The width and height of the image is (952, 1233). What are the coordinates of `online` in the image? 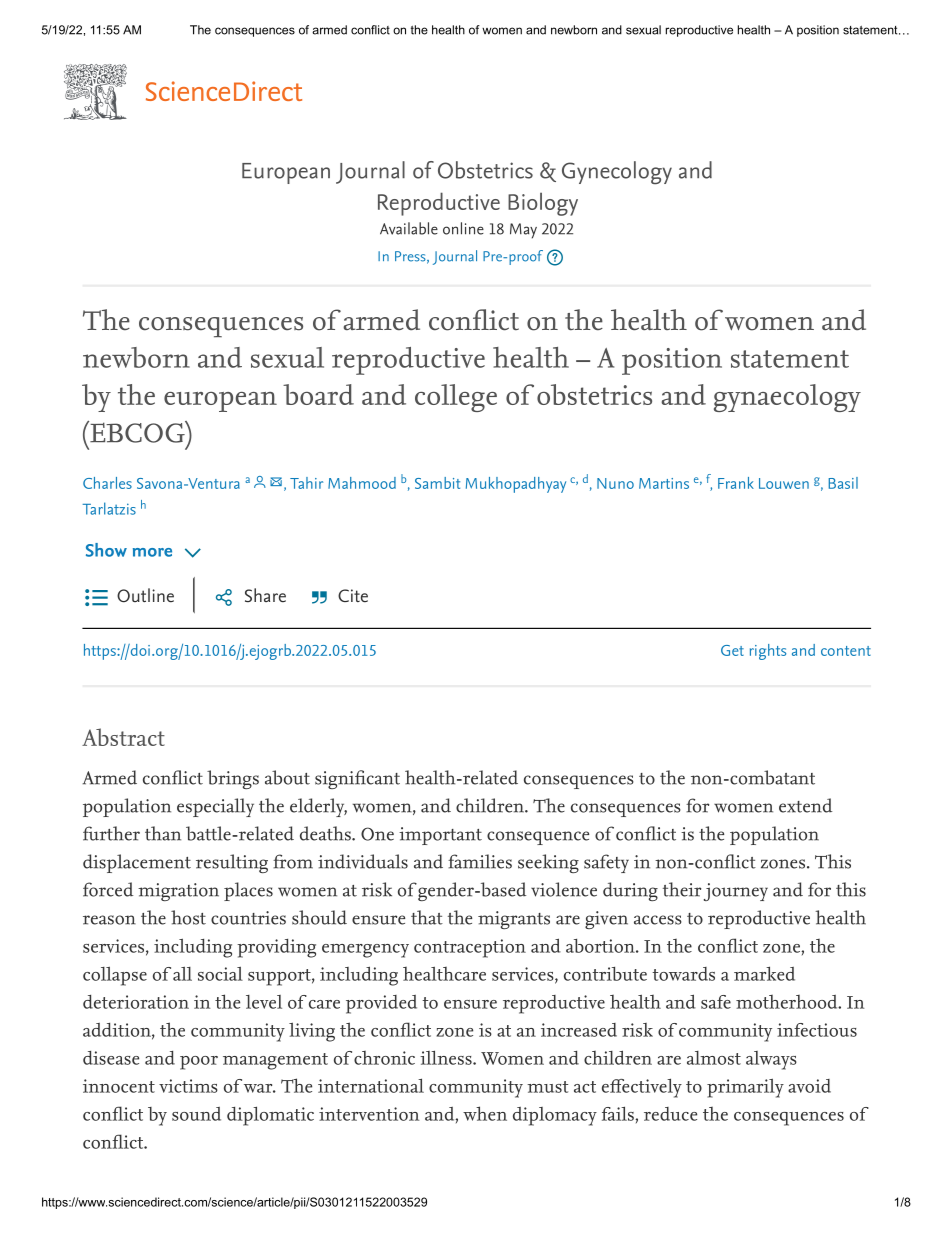 It's located at (463, 228).
